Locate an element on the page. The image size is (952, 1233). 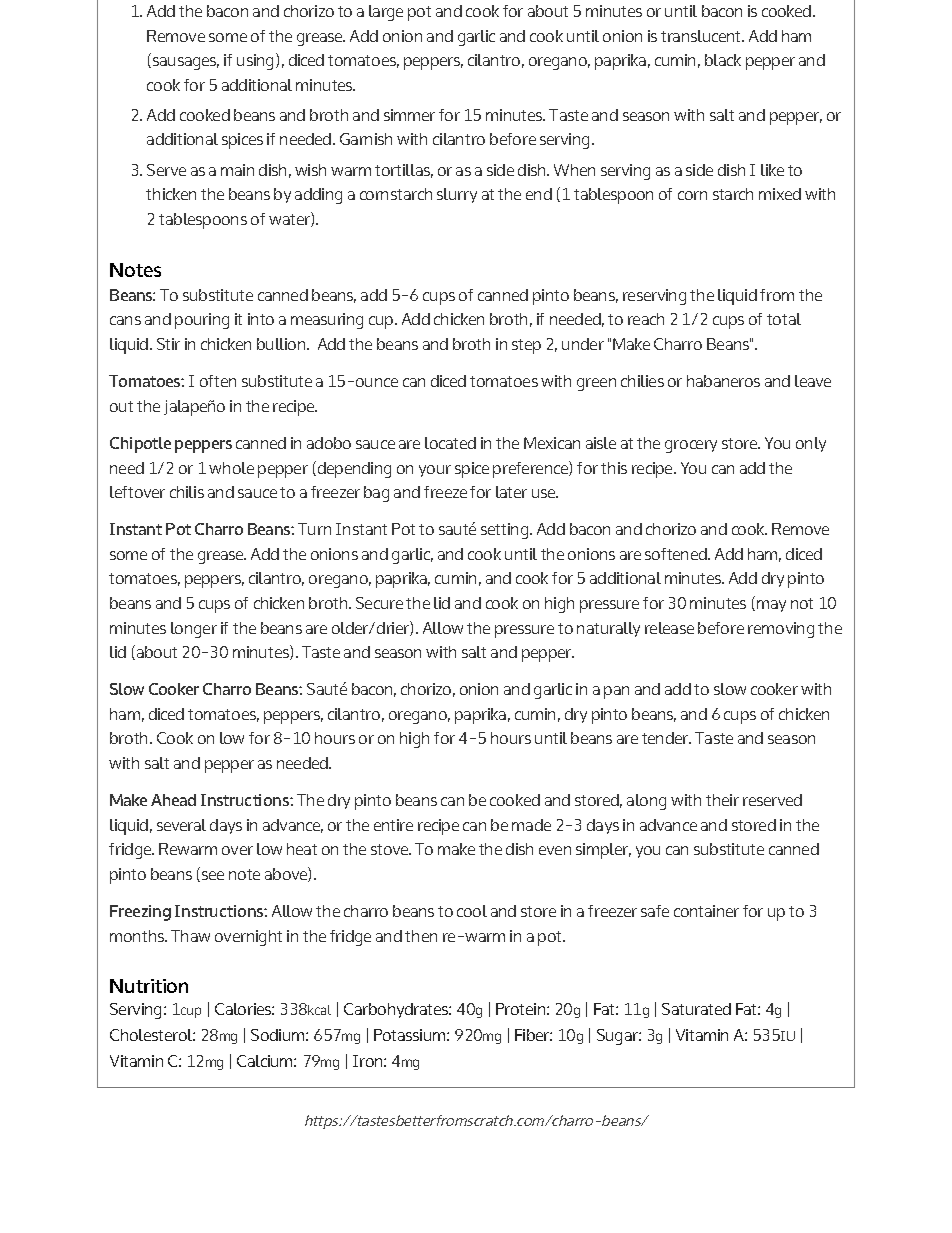
Ahead is located at coordinates (173, 800).
